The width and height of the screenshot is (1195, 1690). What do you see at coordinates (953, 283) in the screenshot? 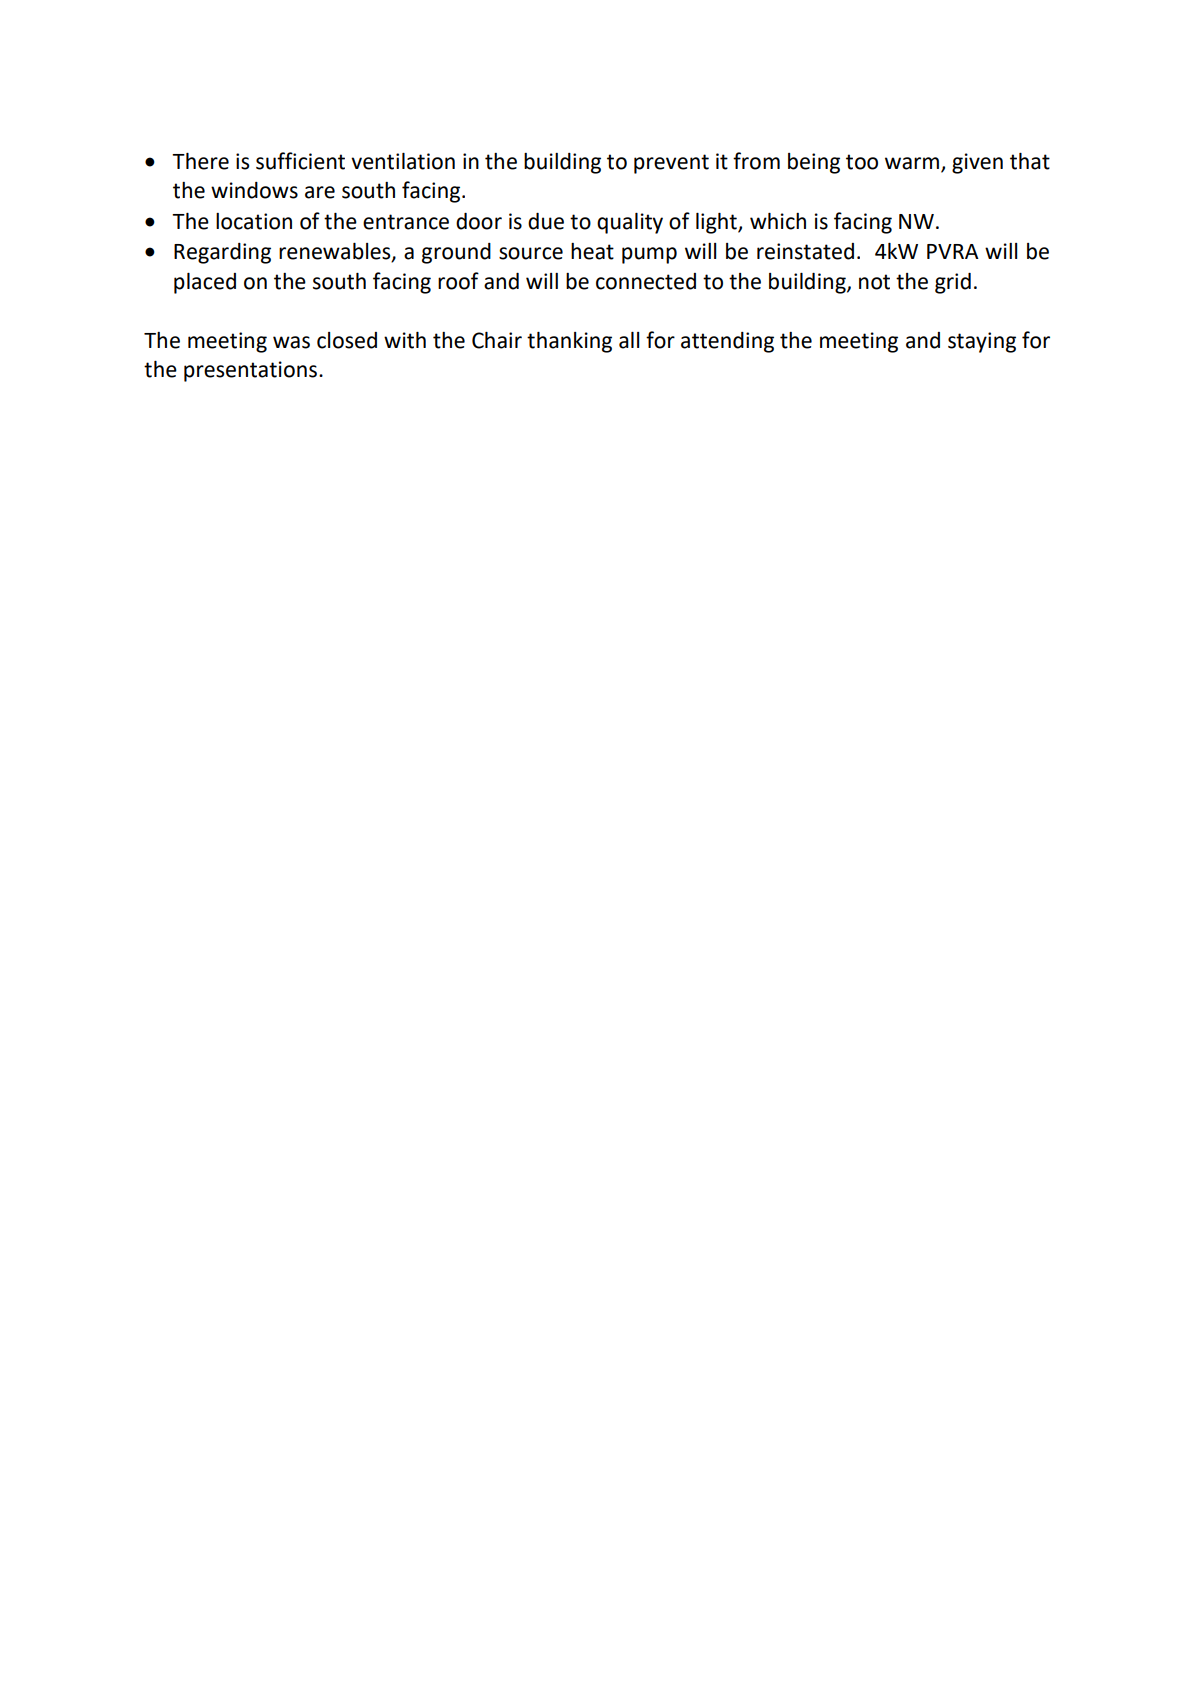
I see `grid` at bounding box center [953, 283].
